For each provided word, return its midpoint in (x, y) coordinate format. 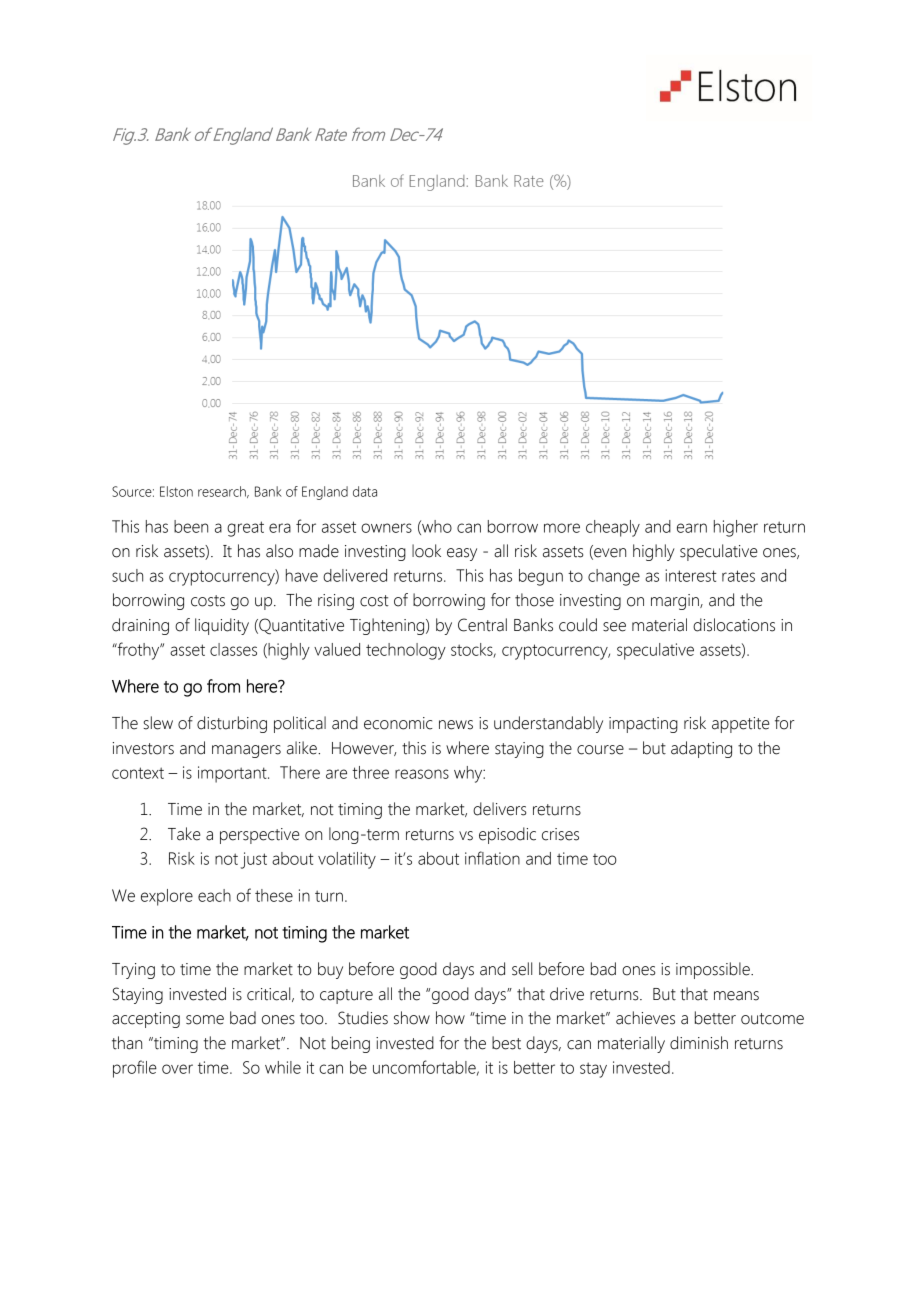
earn (692, 528)
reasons (422, 774)
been (191, 526)
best (506, 1043)
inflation (492, 858)
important (233, 774)
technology (406, 651)
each (214, 895)
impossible (714, 970)
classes (233, 649)
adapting (701, 749)
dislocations (734, 625)
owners (386, 528)
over (177, 1069)
